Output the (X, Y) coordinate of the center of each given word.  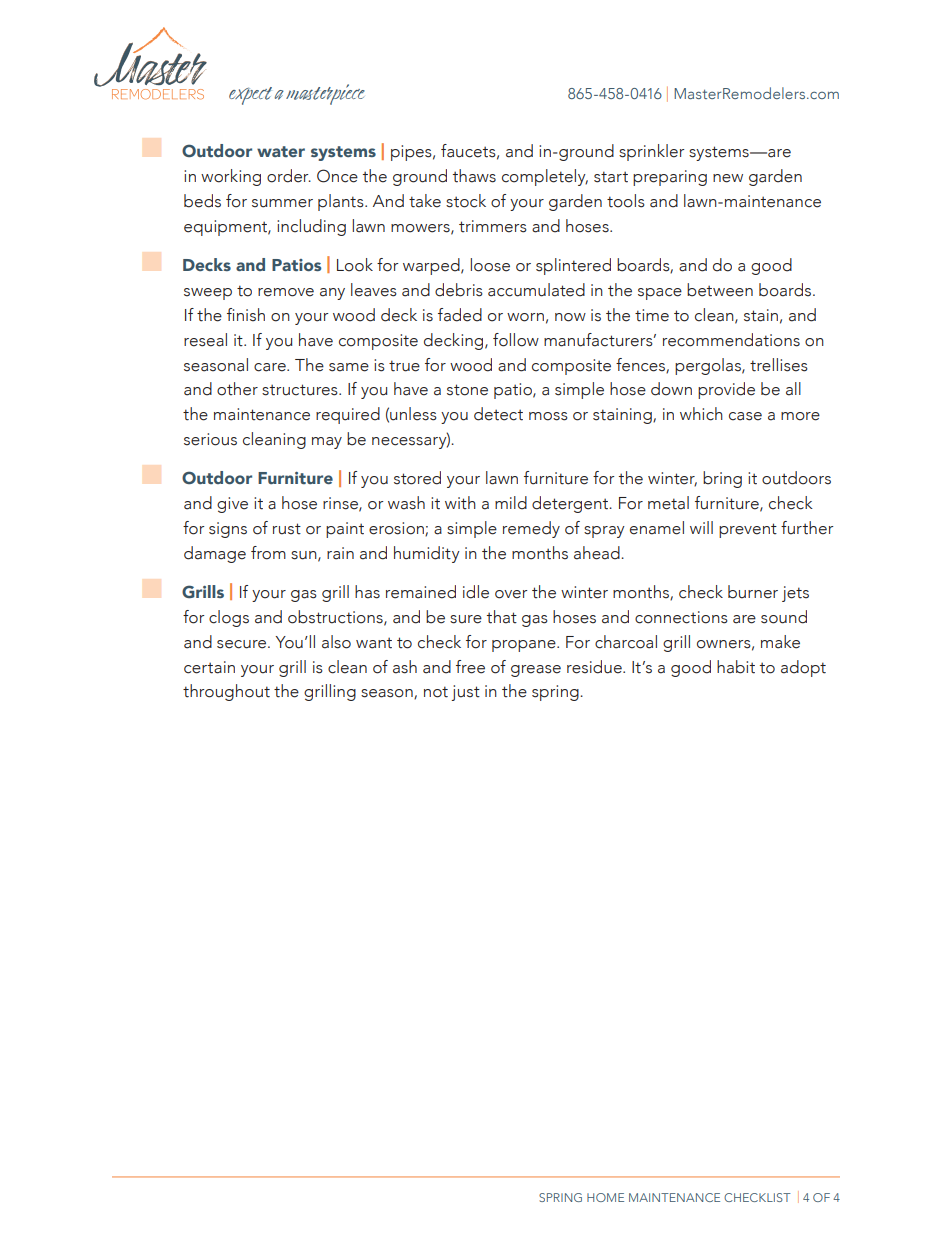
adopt (803, 668)
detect (498, 414)
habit (736, 667)
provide (726, 390)
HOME (605, 1197)
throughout (226, 692)
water (281, 151)
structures (301, 390)
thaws (474, 176)
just (465, 693)
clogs (229, 618)
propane (525, 646)
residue (595, 667)
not (436, 692)
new (728, 178)
